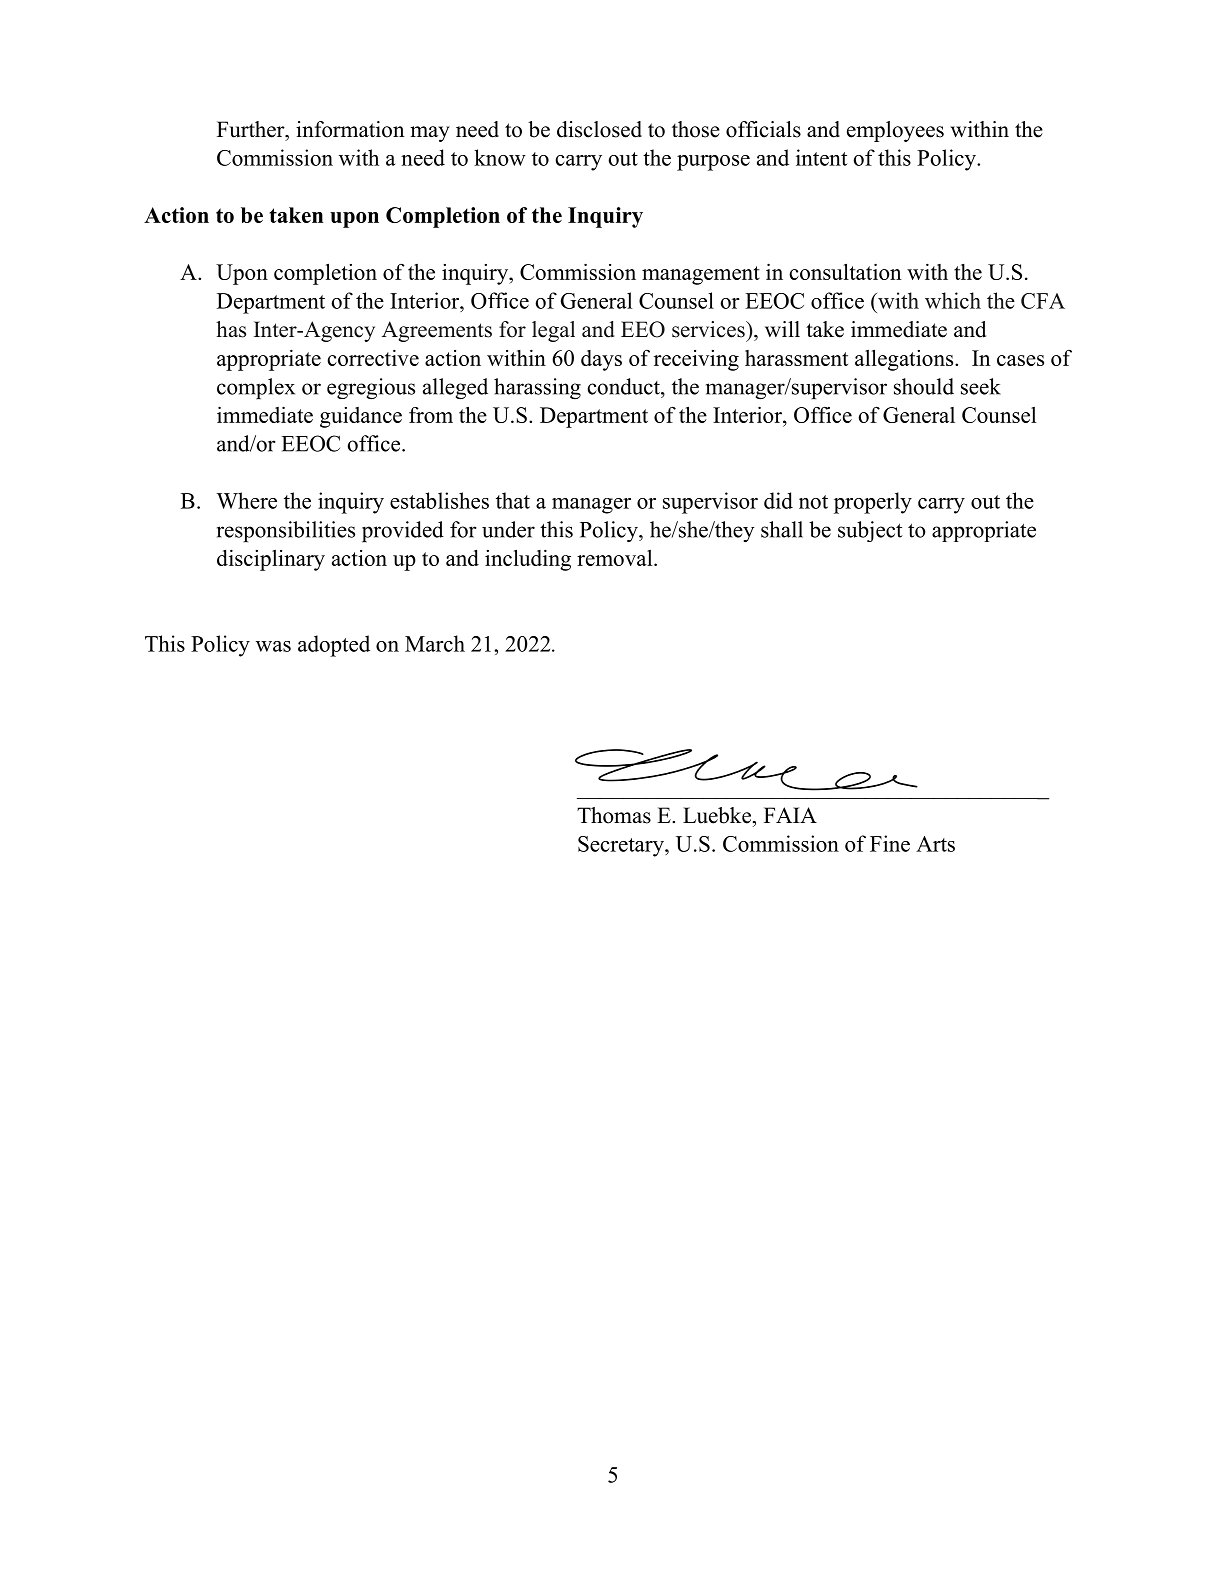 The height and width of the screenshot is (1586, 1226). I want to click on conduct, so click(624, 386).
